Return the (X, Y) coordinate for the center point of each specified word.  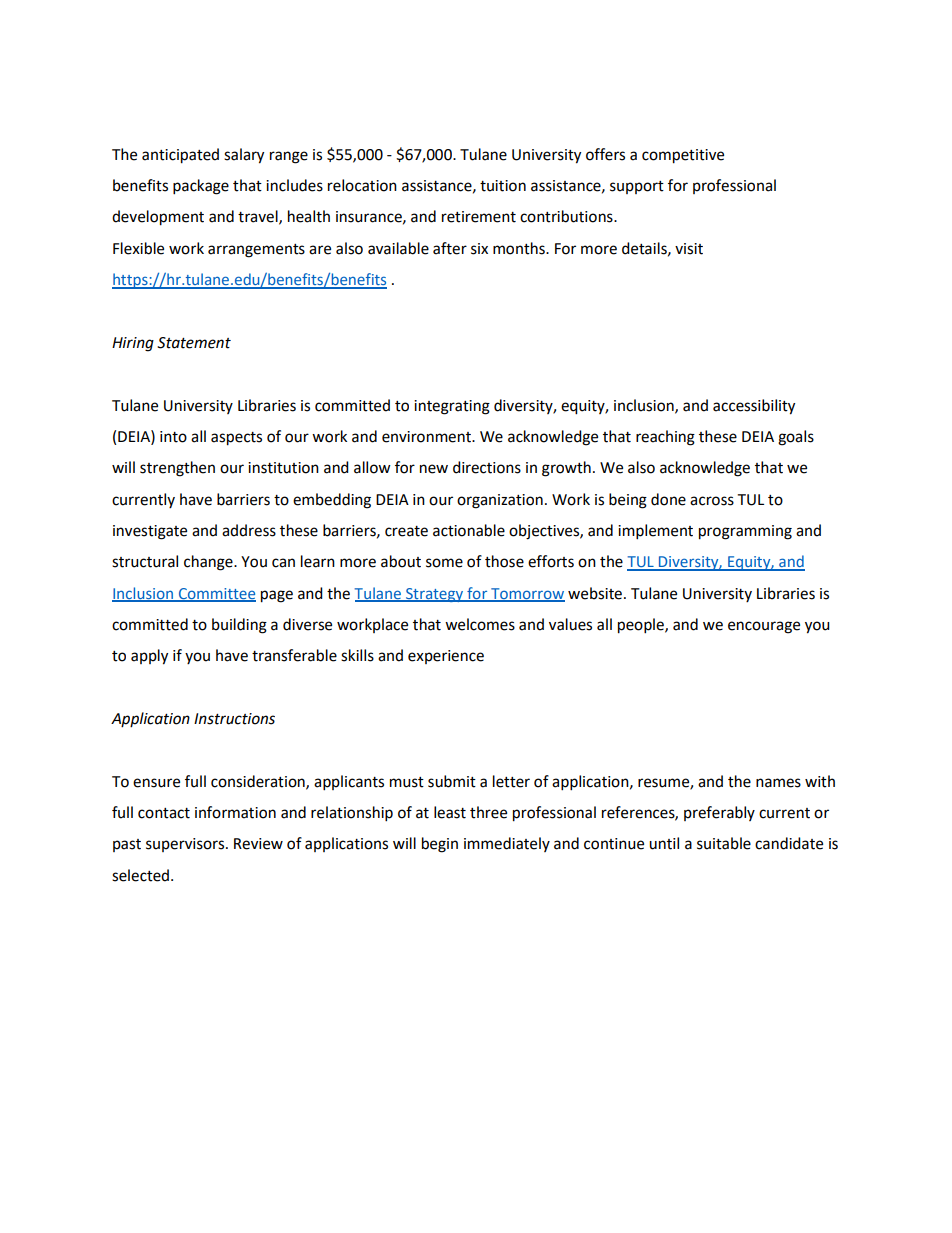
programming (745, 532)
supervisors (186, 845)
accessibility (754, 407)
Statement (194, 343)
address (249, 530)
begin (440, 845)
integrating (452, 407)
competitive (683, 156)
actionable (469, 530)
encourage (764, 627)
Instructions (234, 719)
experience (446, 657)
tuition (503, 186)
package (201, 187)
